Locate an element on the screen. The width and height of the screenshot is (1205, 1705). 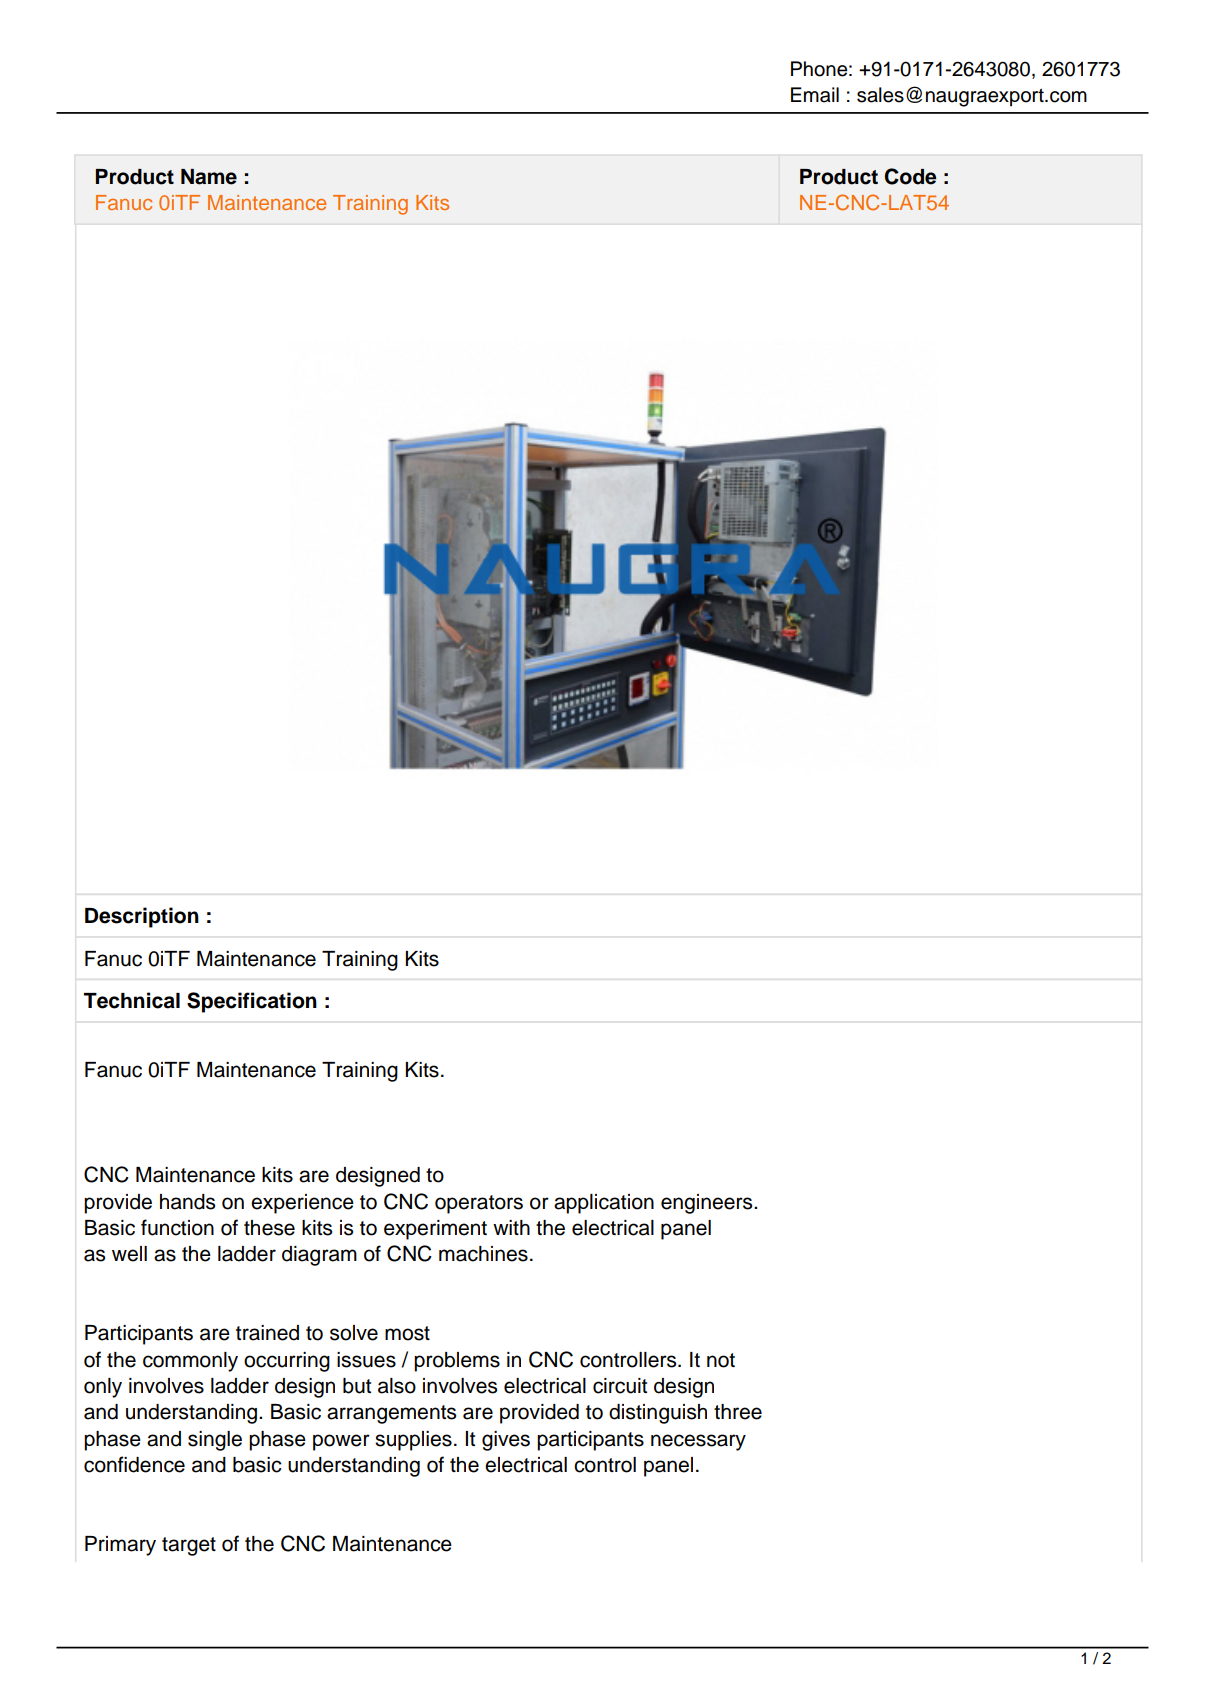
Code is located at coordinates (910, 176).
